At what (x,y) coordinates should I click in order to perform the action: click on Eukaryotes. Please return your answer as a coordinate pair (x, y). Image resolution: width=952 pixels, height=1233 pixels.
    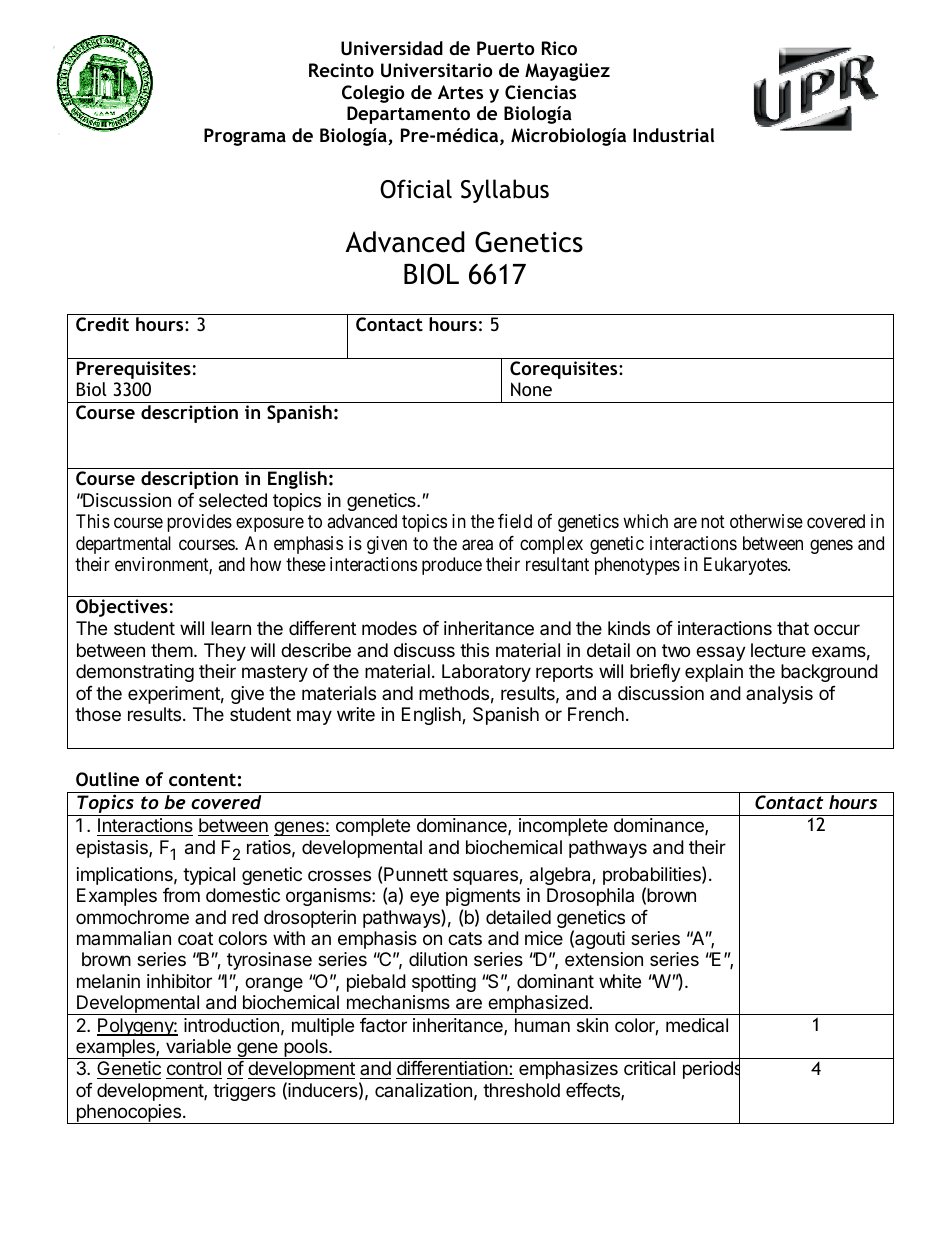
    Looking at the image, I should click on (746, 566).
